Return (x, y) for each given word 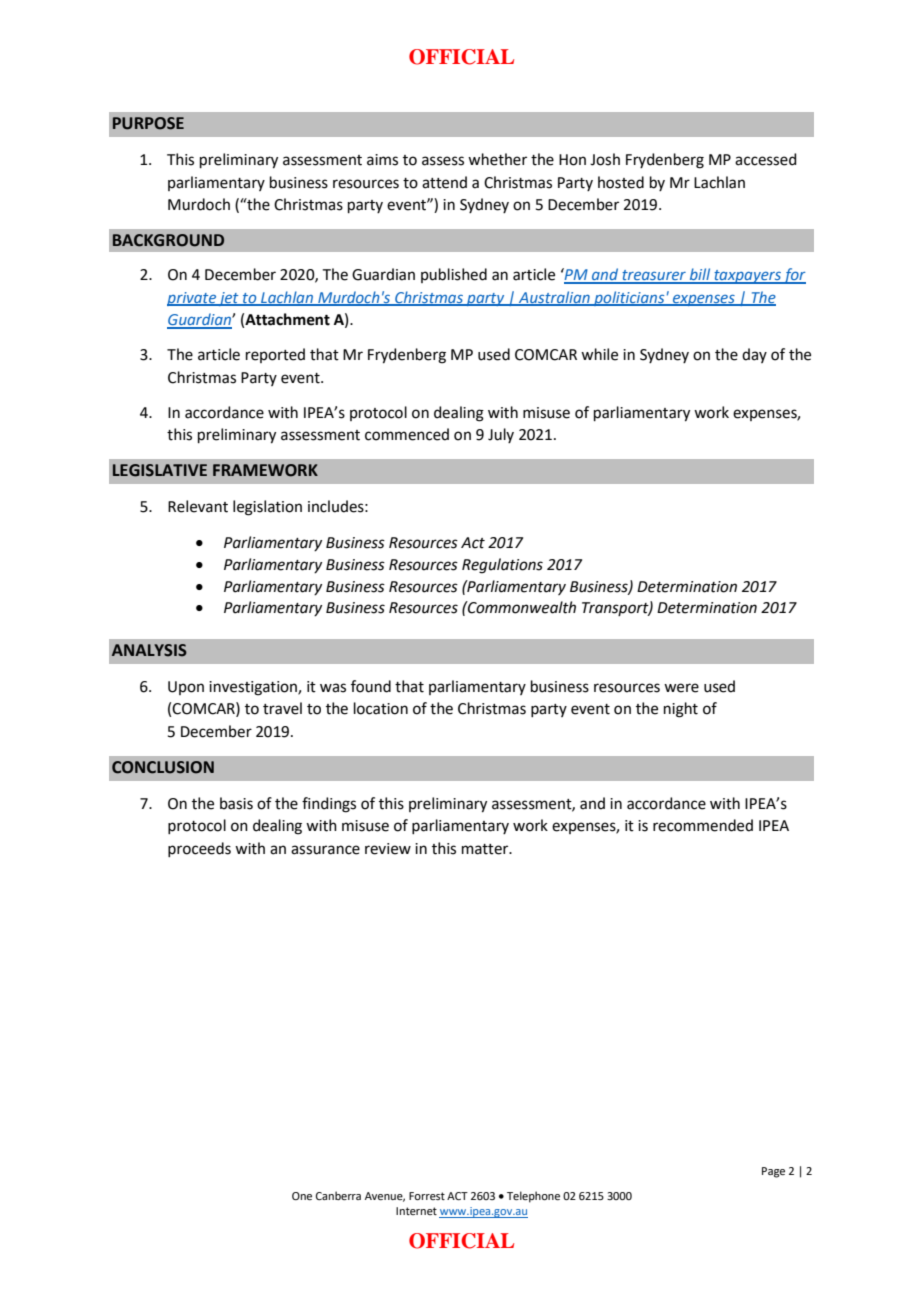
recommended (703, 825)
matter (486, 849)
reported (275, 355)
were (681, 688)
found (371, 686)
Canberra (338, 1195)
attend (444, 182)
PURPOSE (148, 123)
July (501, 435)
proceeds (199, 849)
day (754, 355)
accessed (766, 159)
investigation (254, 688)
